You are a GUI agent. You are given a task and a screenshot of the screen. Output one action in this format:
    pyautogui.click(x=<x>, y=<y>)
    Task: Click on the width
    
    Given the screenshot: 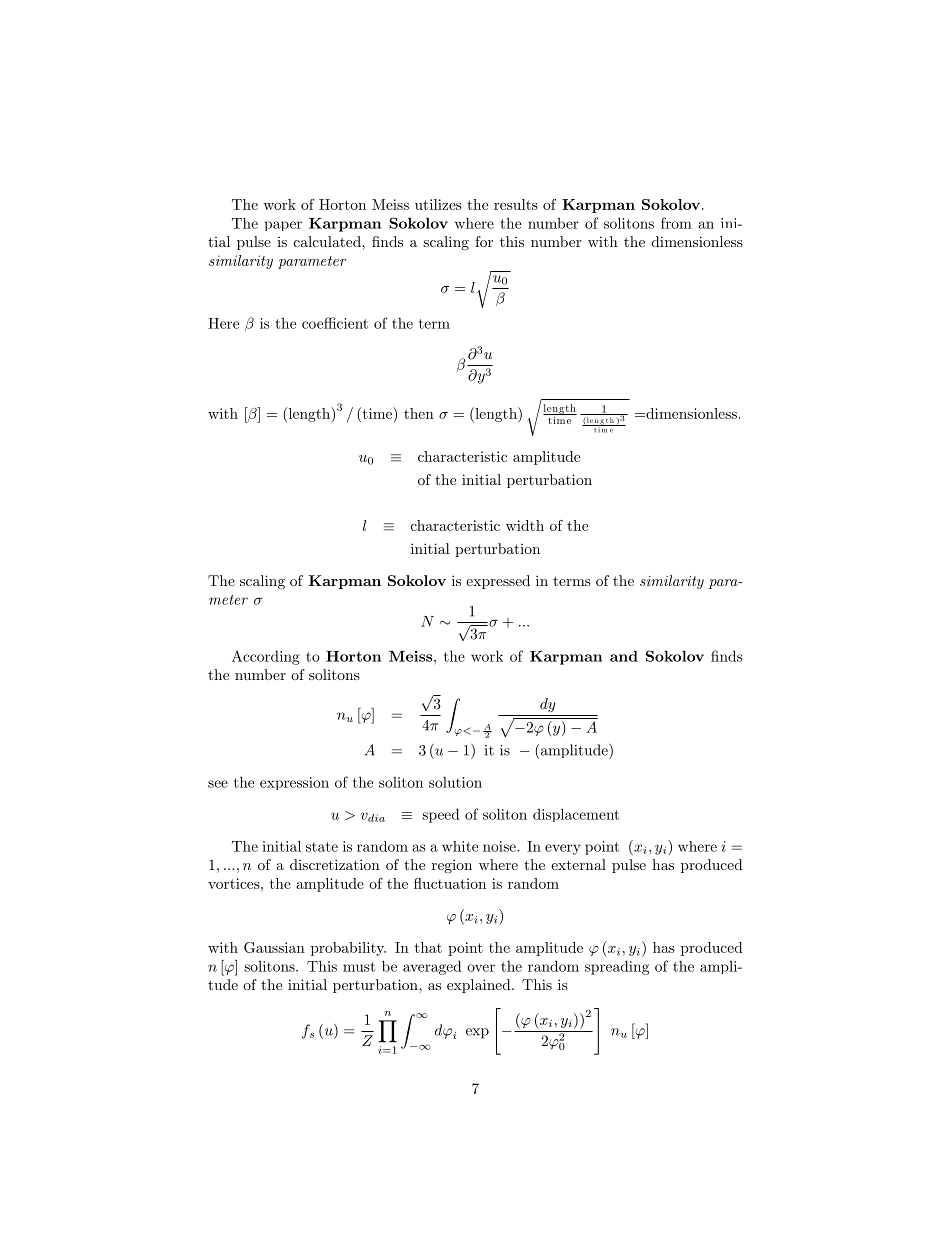 What is the action you would take?
    pyautogui.click(x=525, y=525)
